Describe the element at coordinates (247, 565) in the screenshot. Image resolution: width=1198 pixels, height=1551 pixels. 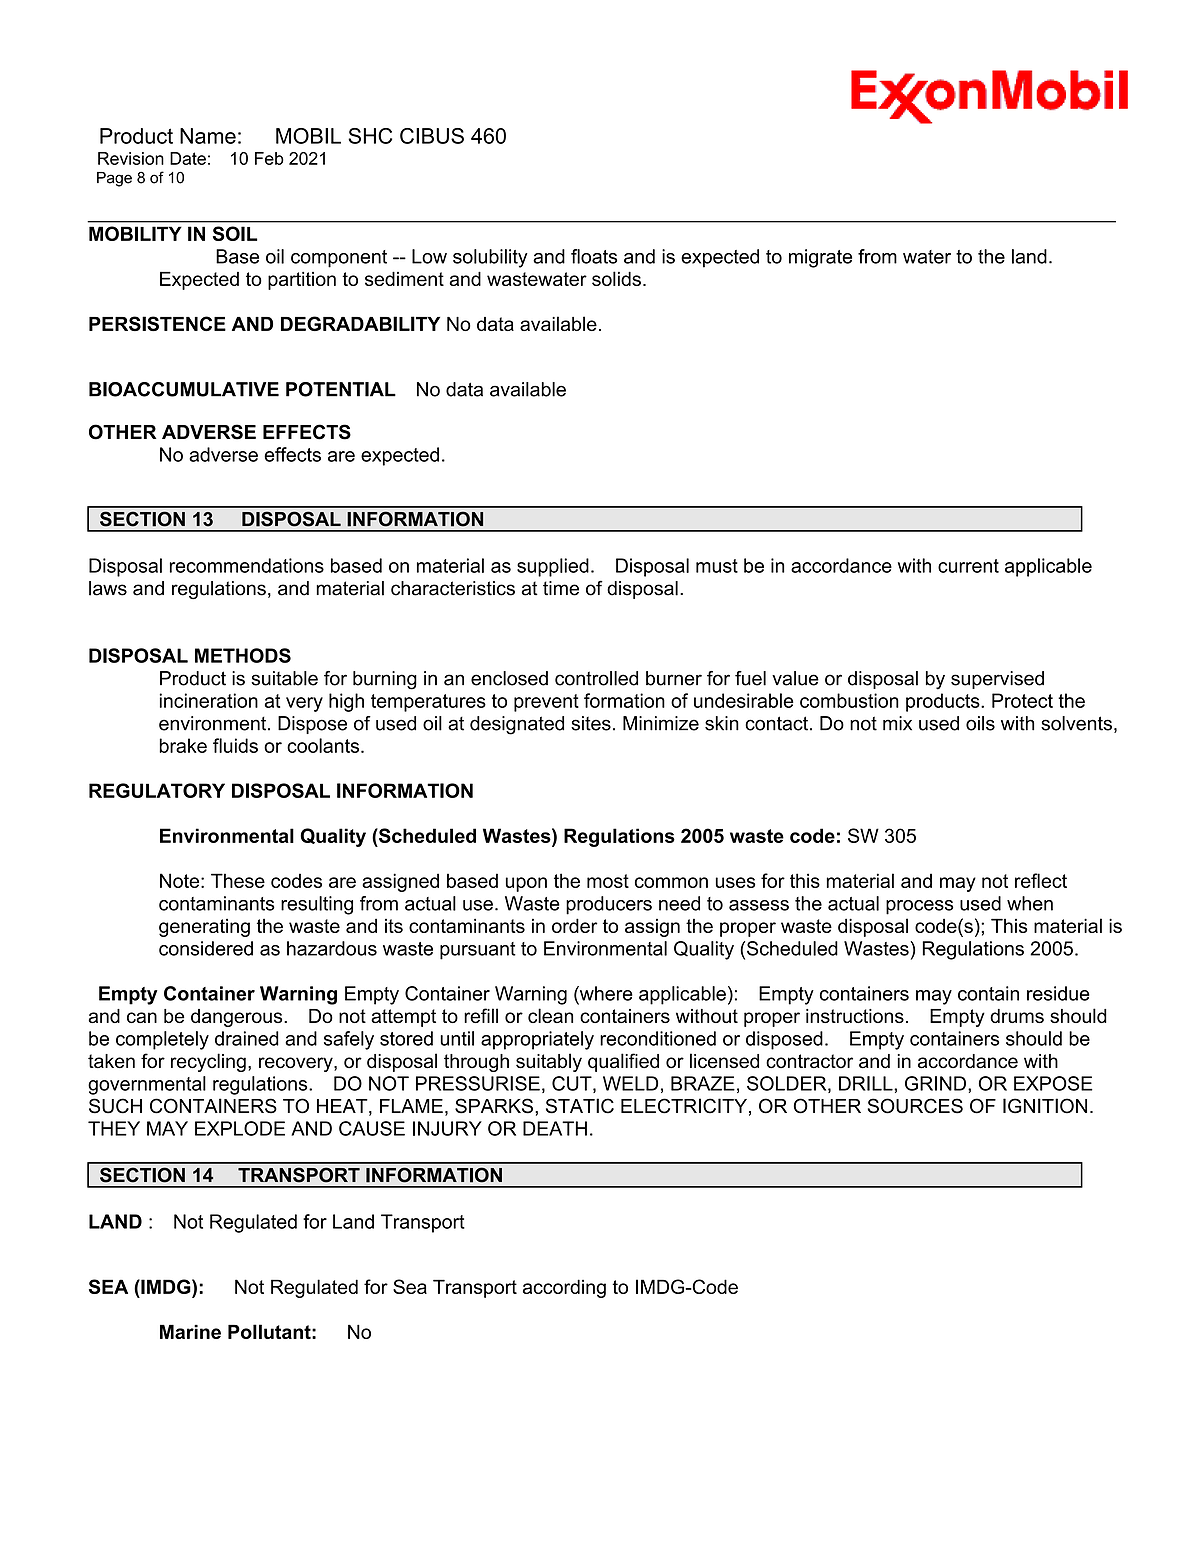
I see `recommendations` at that location.
